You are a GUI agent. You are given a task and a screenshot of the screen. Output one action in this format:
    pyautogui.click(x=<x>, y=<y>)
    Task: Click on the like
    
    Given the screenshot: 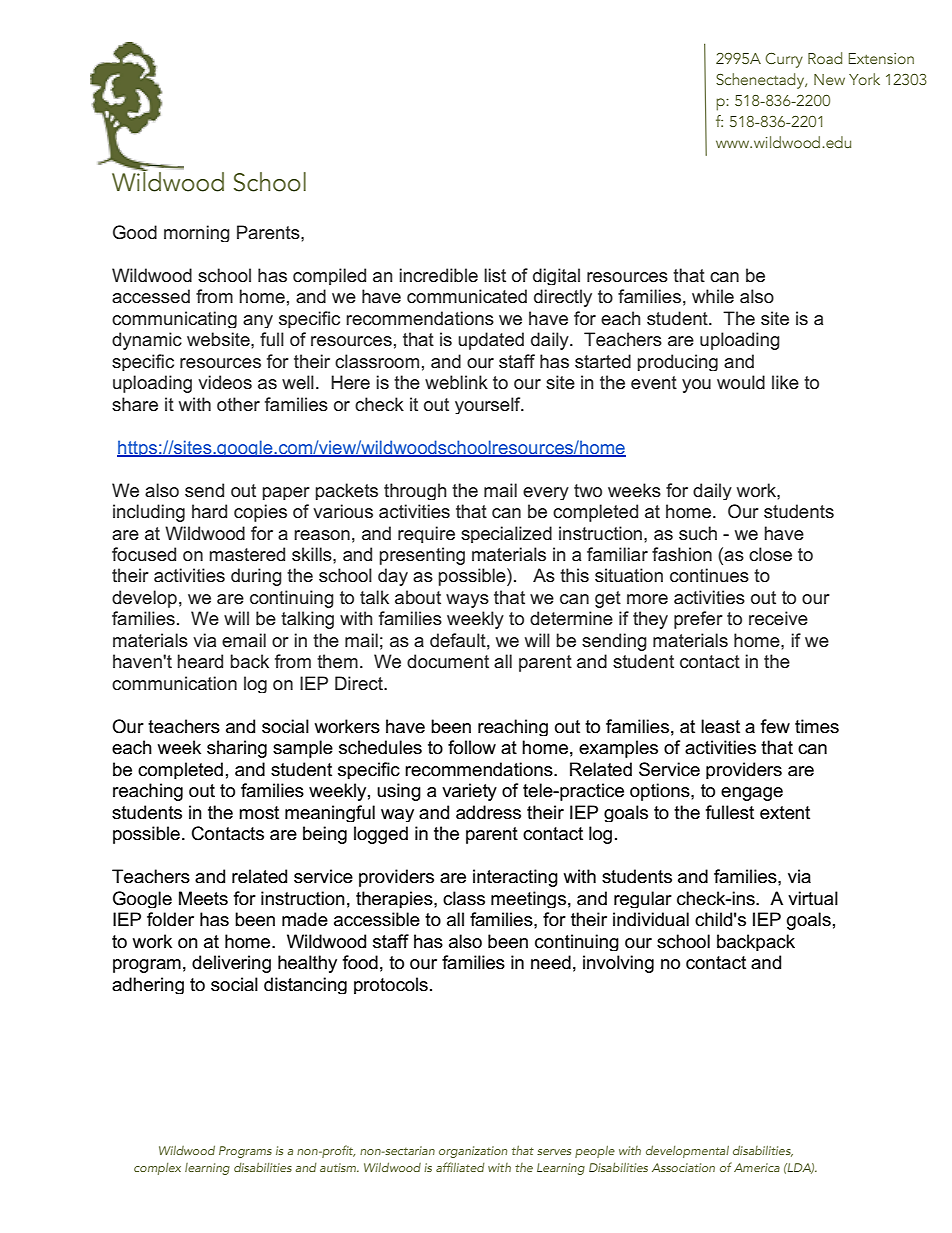 What is the action you would take?
    pyautogui.click(x=785, y=382)
